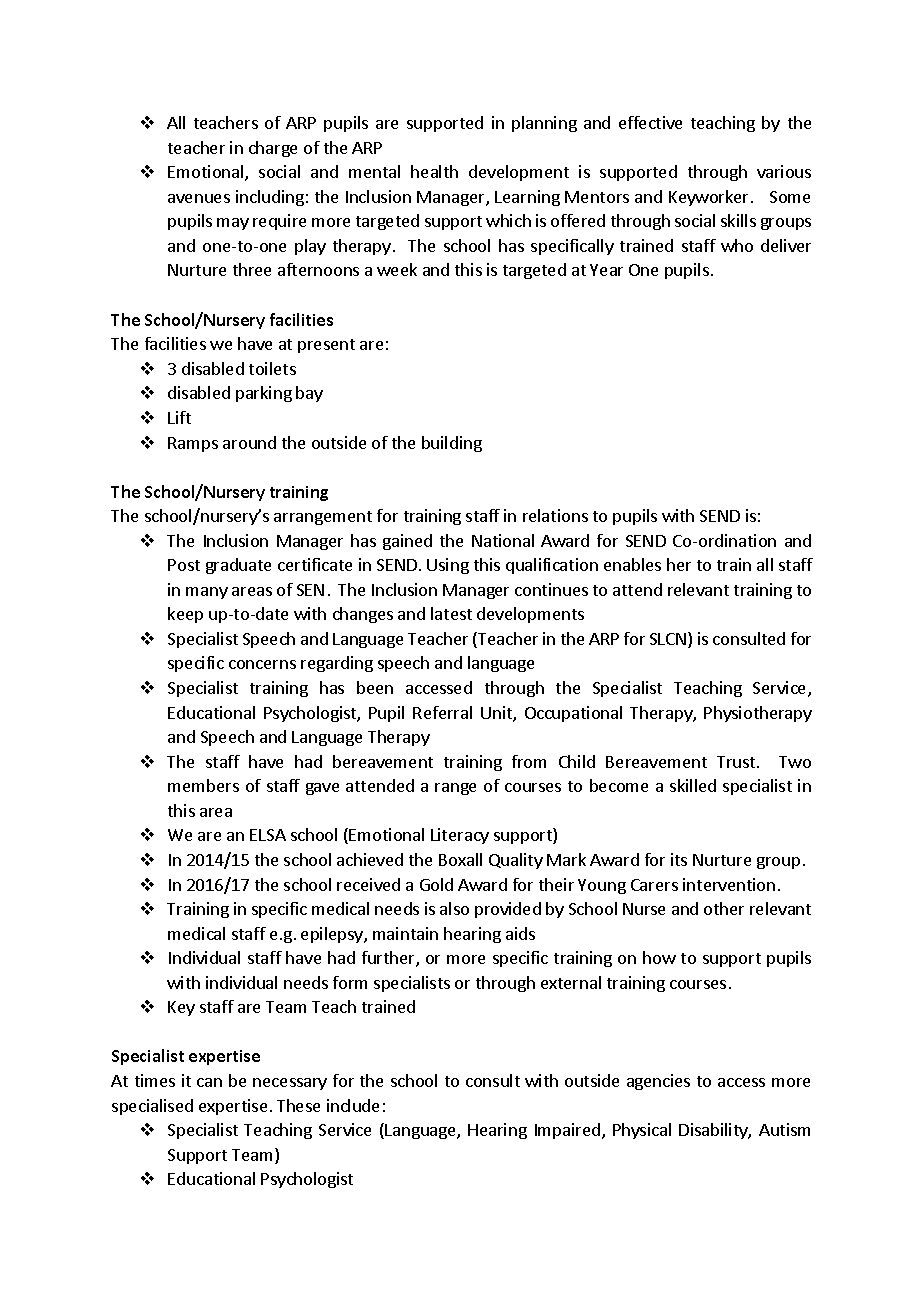 The height and width of the screenshot is (1308, 924). What do you see at coordinates (434, 171) in the screenshot?
I see `health` at bounding box center [434, 171].
